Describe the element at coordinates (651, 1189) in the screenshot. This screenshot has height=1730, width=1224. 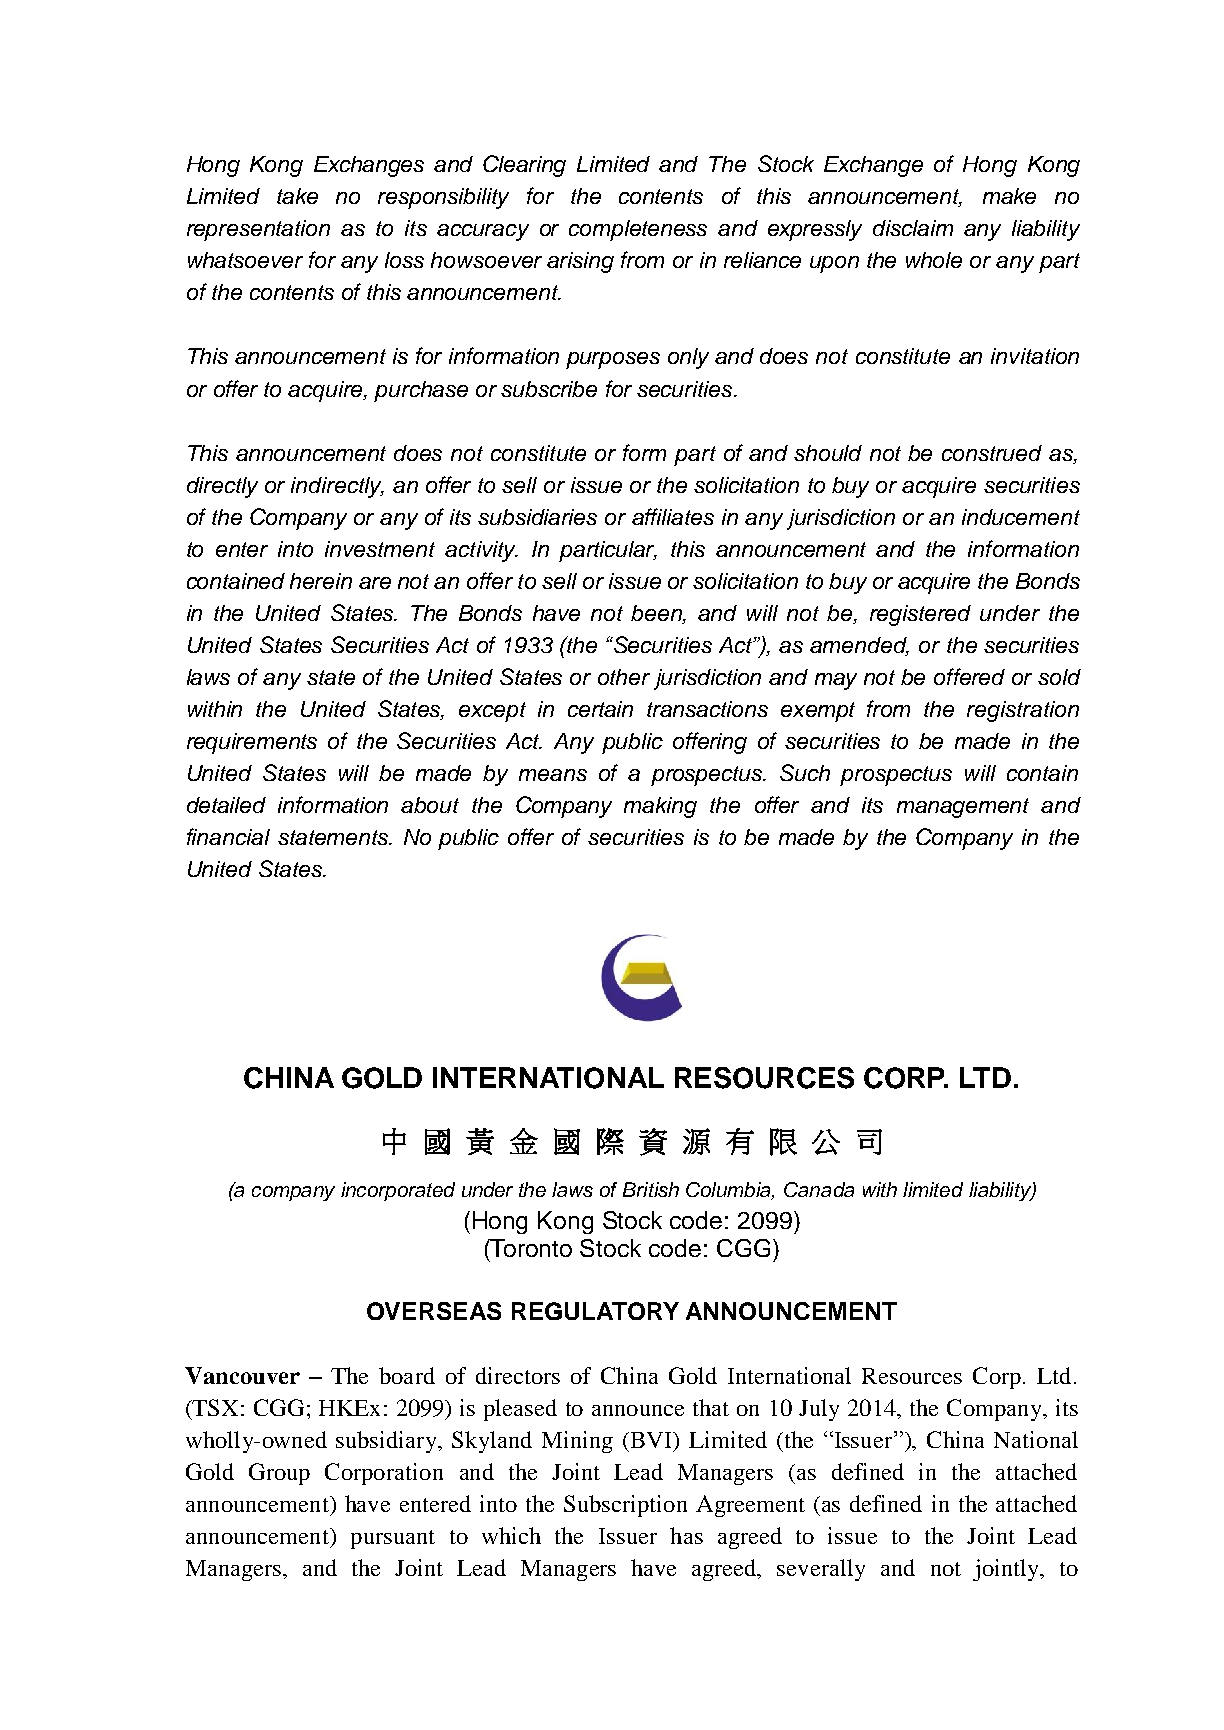
I see `British` at that location.
